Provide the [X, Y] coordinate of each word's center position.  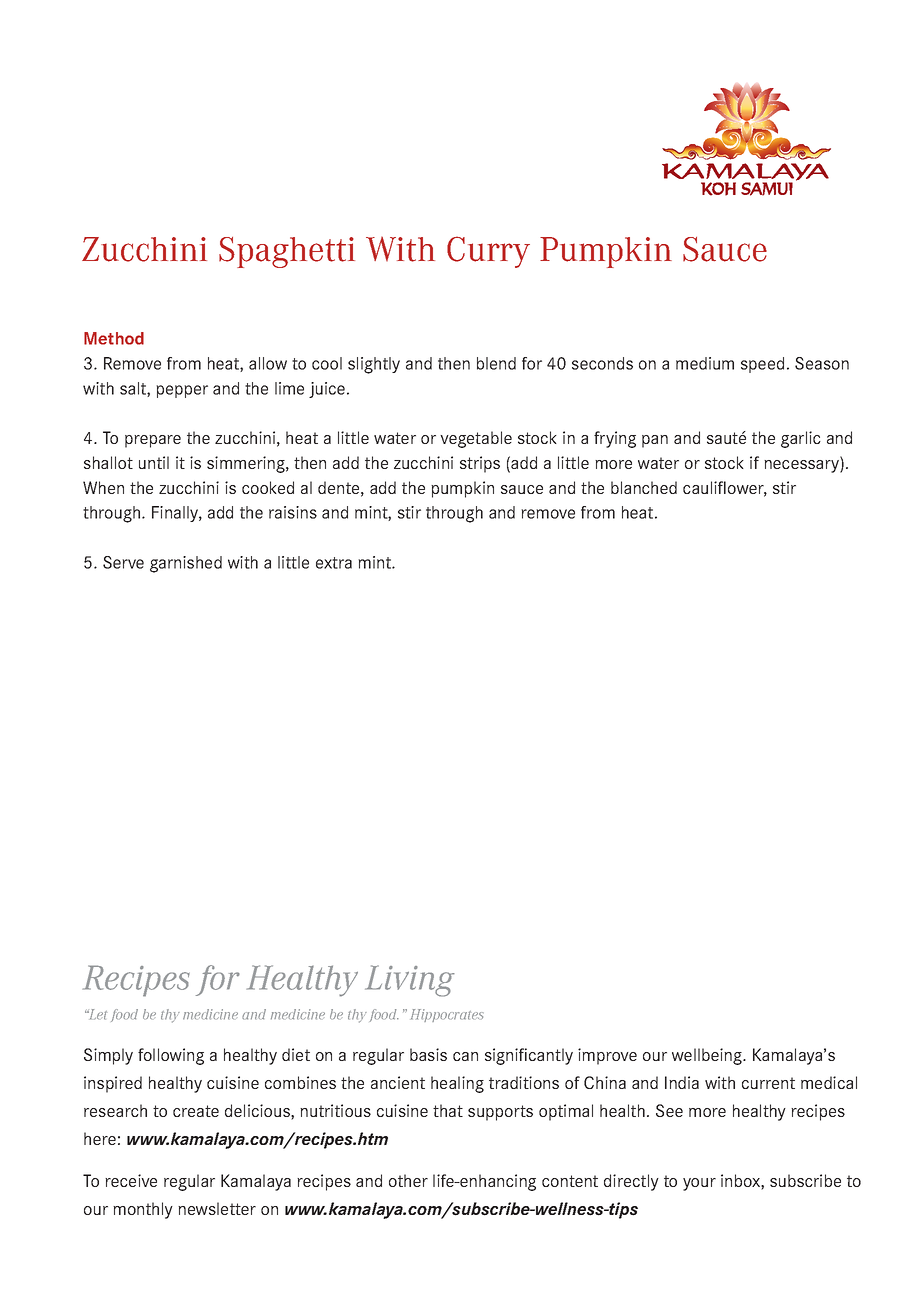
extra [334, 563]
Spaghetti [287, 252]
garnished [186, 564]
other [408, 1180]
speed [762, 365]
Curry [488, 252]
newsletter [217, 1208]
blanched [644, 487]
